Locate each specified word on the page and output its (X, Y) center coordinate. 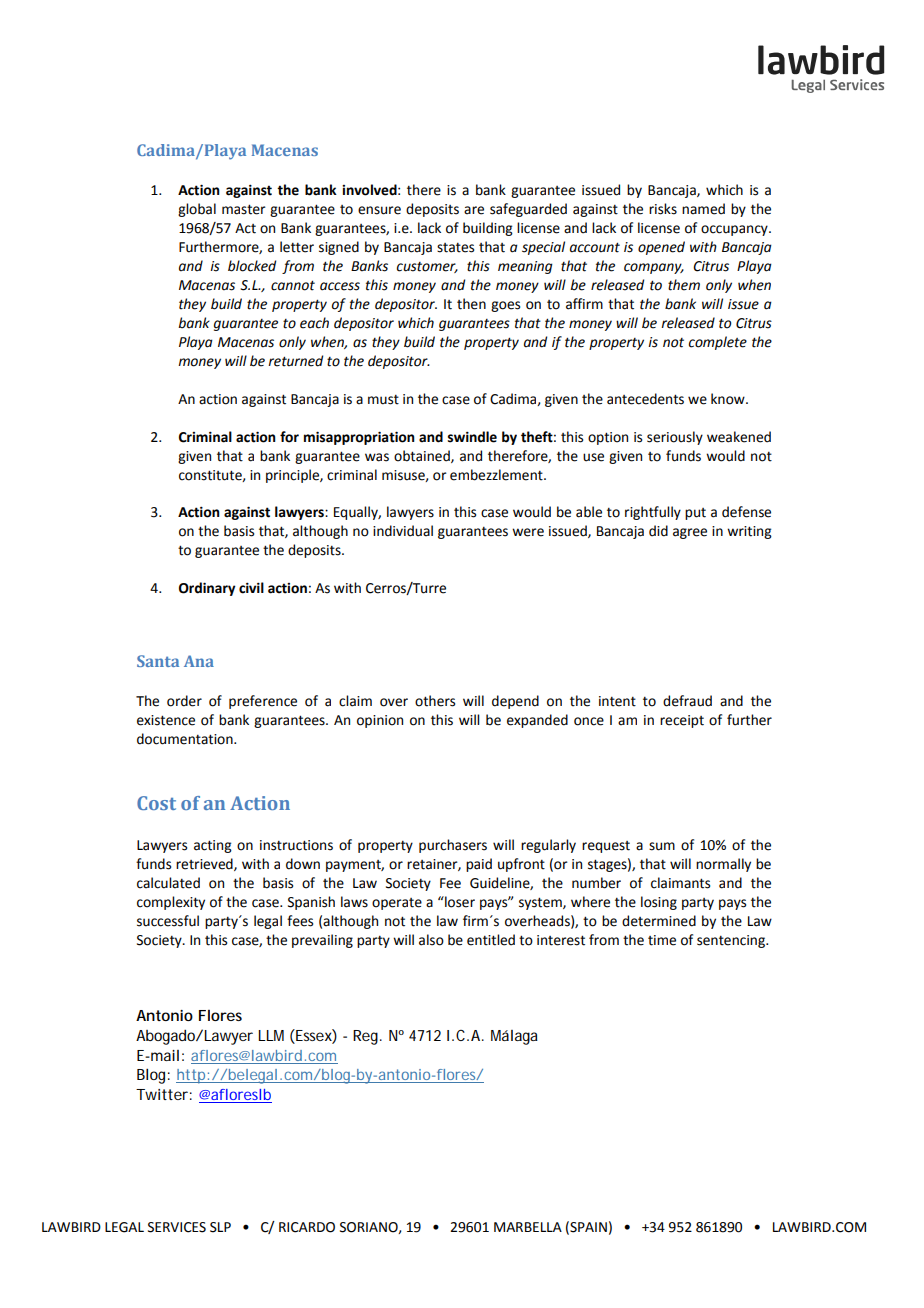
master (244, 209)
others (435, 701)
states (455, 248)
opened (661, 248)
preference (263, 702)
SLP (220, 1227)
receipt (682, 721)
